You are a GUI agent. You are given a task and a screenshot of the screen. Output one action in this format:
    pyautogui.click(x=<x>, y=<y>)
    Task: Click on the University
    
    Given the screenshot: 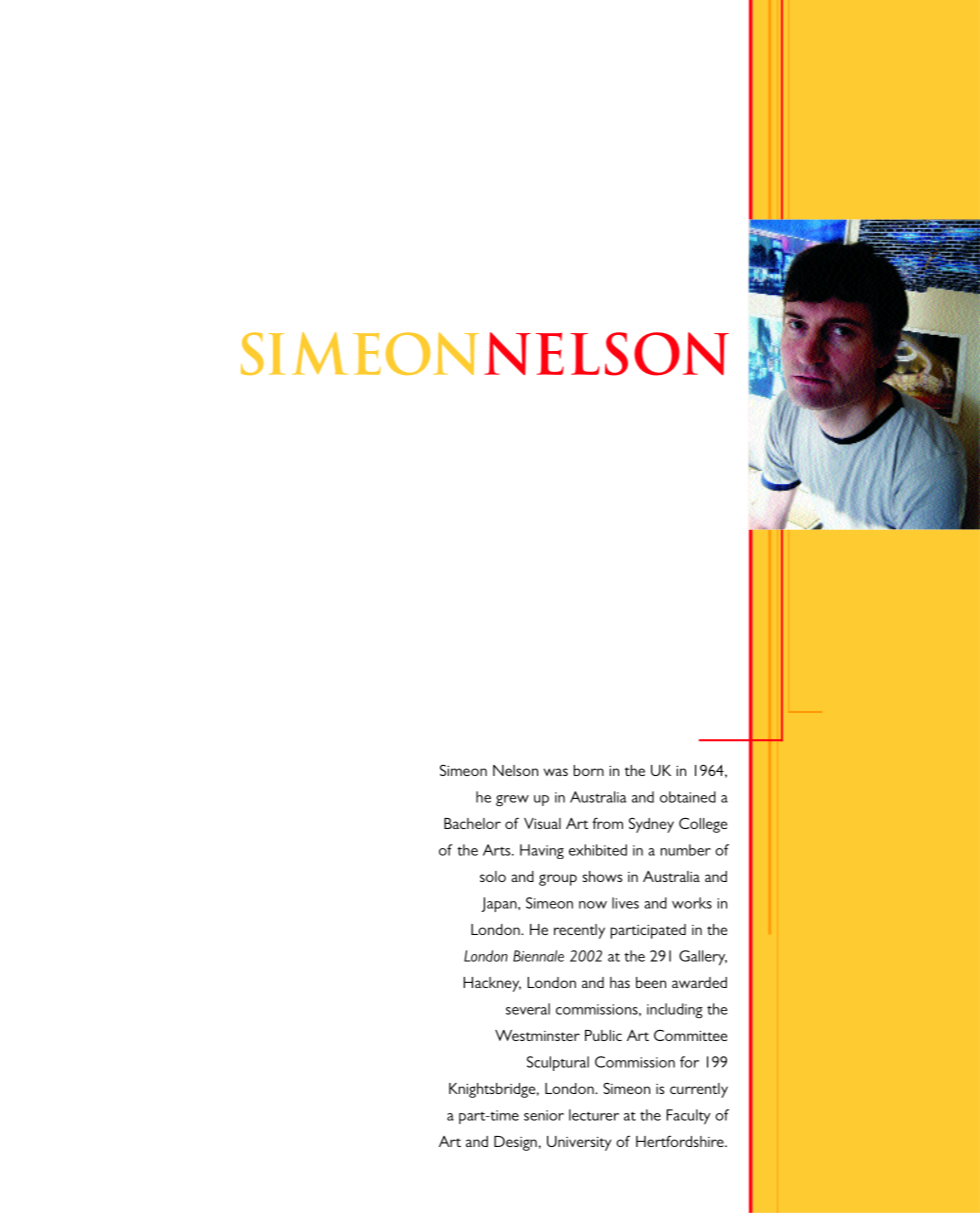 What is the action you would take?
    pyautogui.click(x=579, y=1143)
